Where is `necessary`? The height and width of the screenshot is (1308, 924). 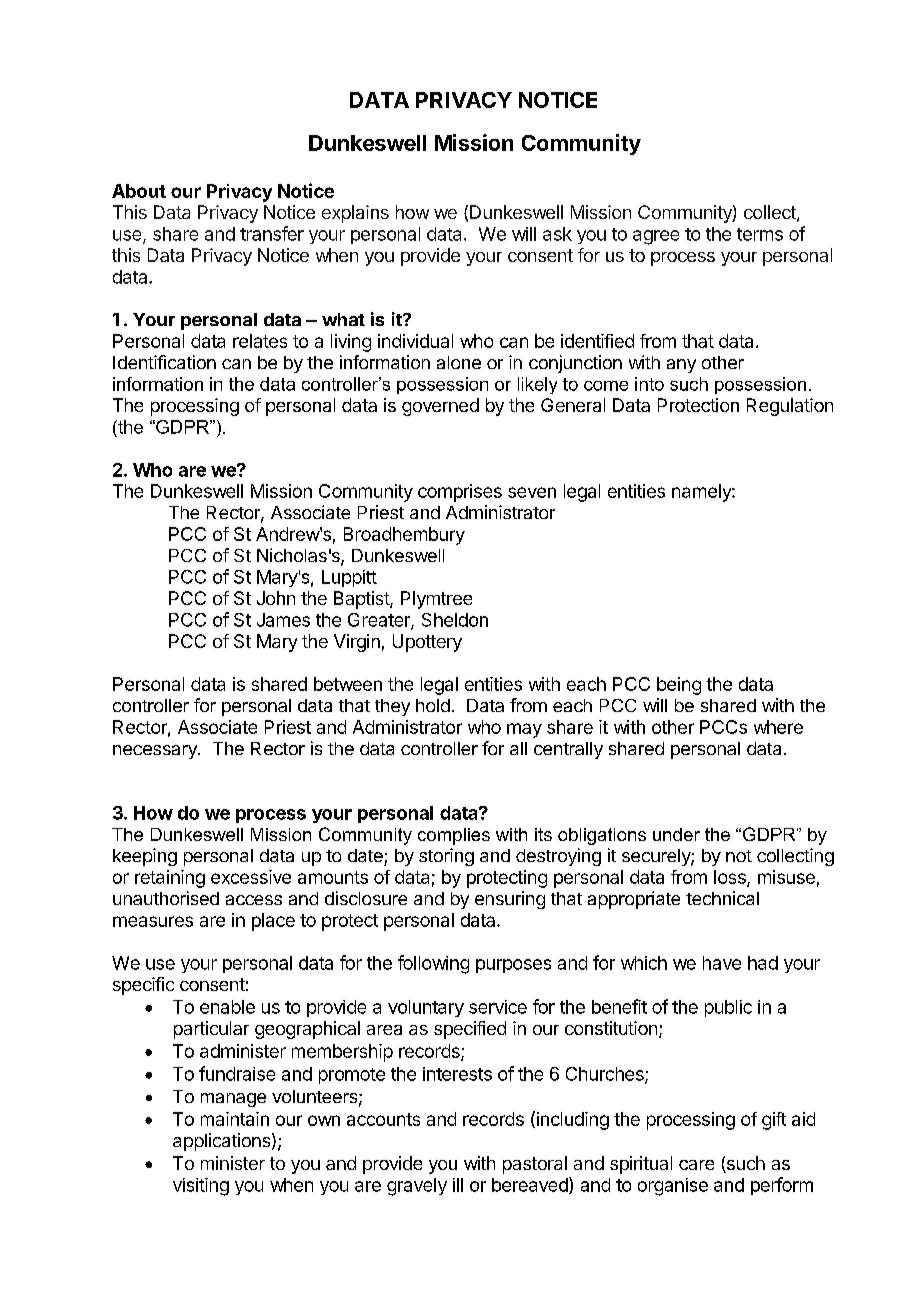
necessary is located at coordinates (156, 752).
